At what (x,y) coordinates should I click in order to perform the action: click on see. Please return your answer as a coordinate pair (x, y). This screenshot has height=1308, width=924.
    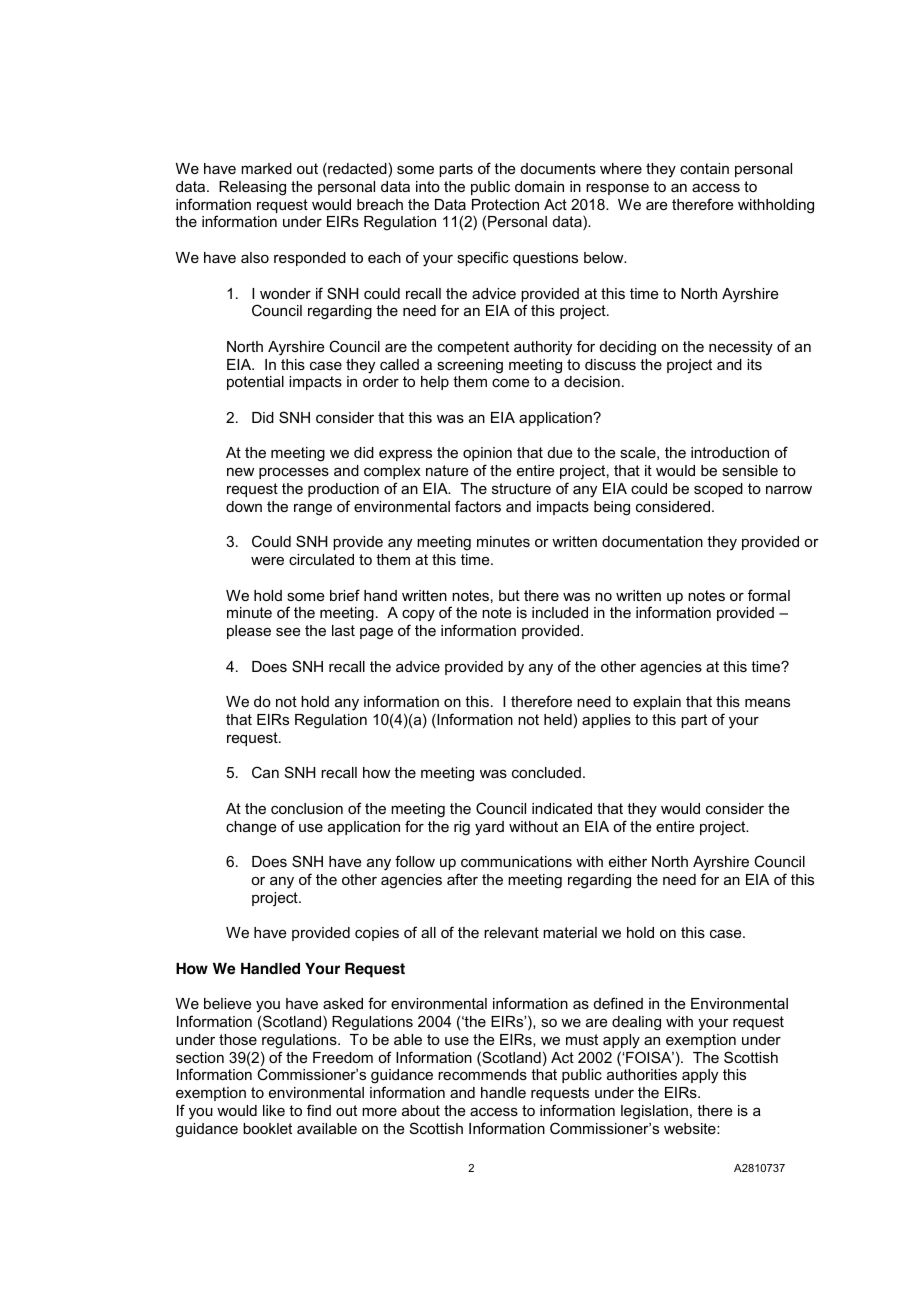
    Looking at the image, I should click on (288, 631).
